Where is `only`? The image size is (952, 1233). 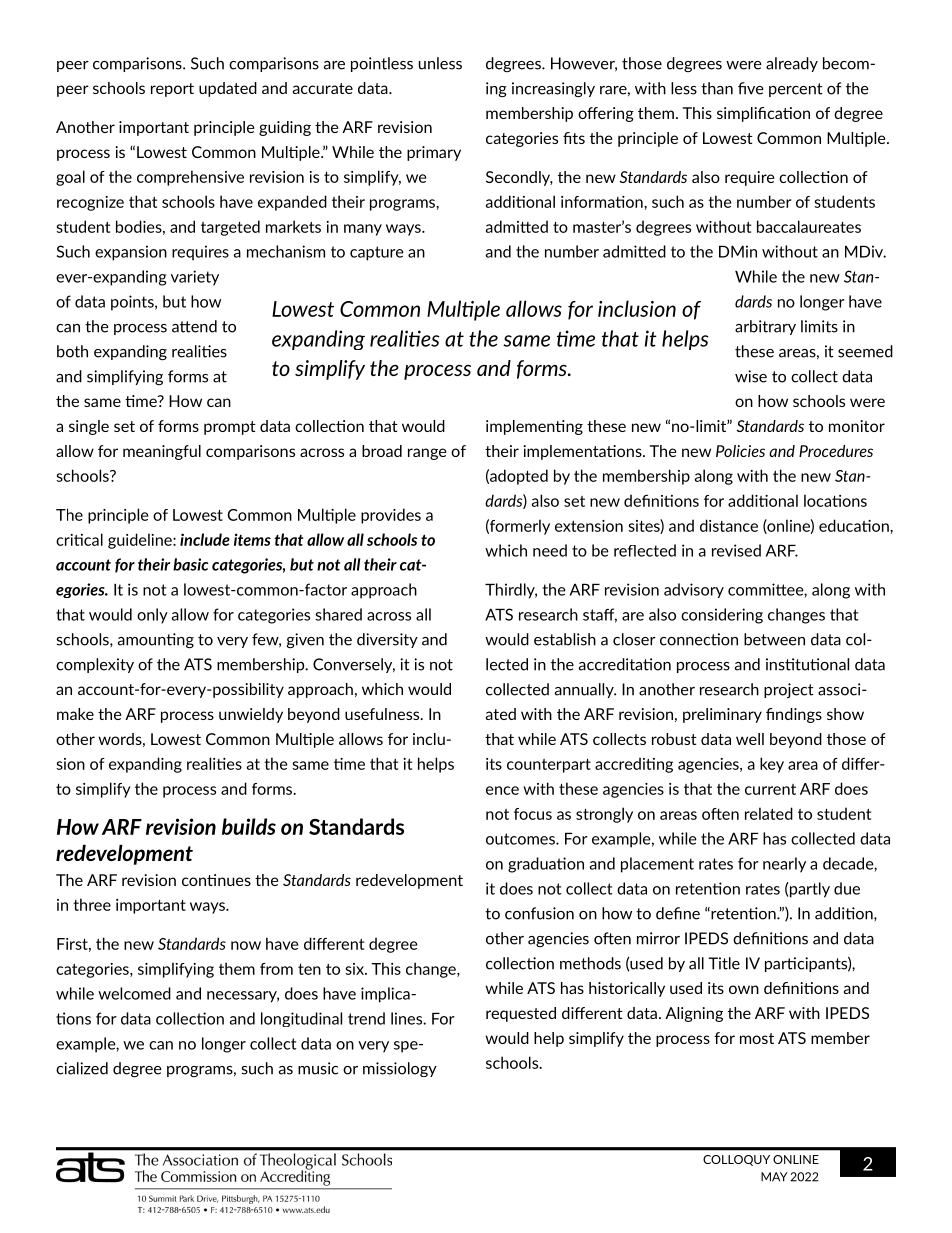 only is located at coordinates (152, 616).
